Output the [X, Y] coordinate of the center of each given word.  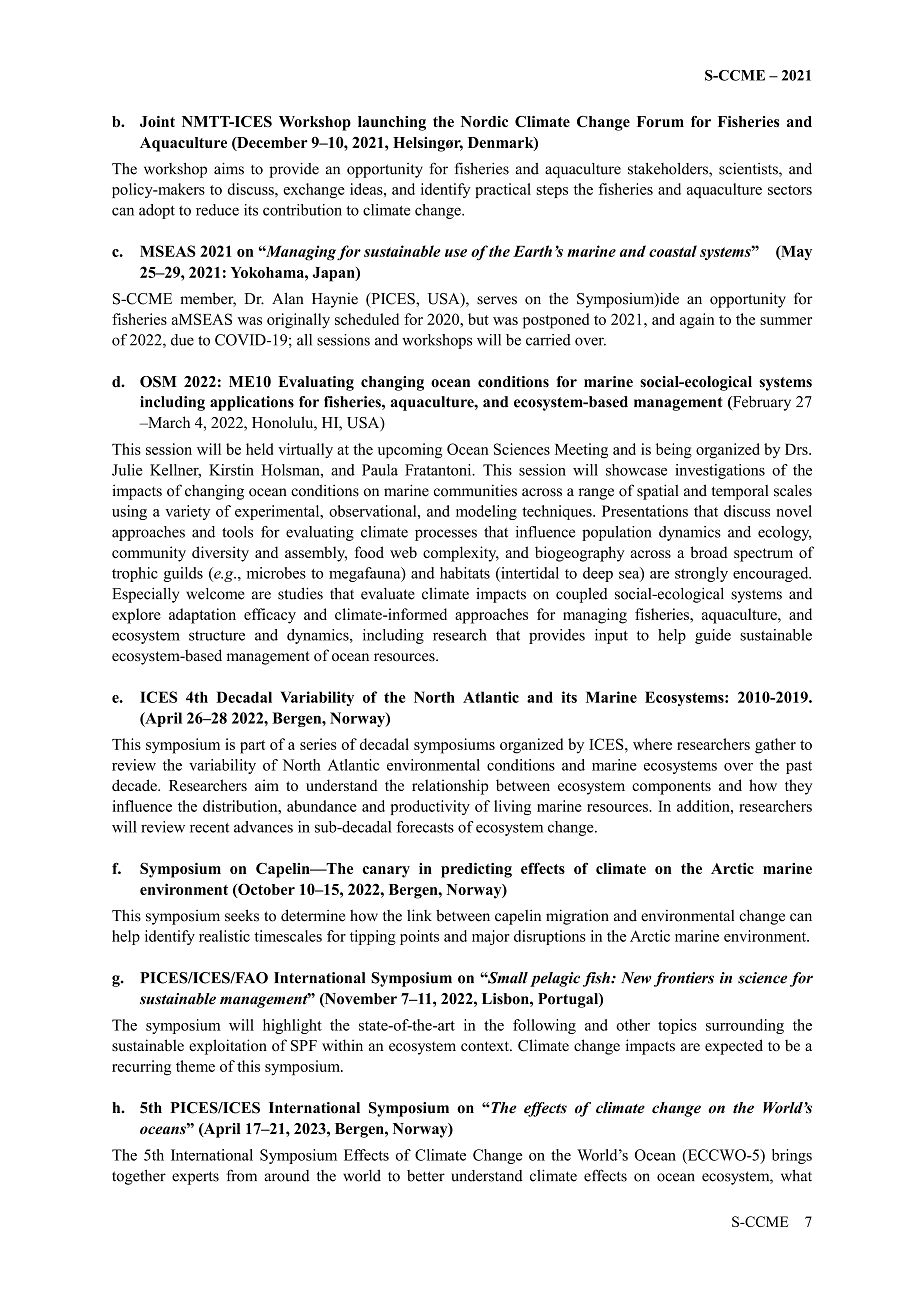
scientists [749, 170]
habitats [465, 573]
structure [217, 636]
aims [229, 168]
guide [713, 636]
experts [195, 1178]
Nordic [484, 121]
